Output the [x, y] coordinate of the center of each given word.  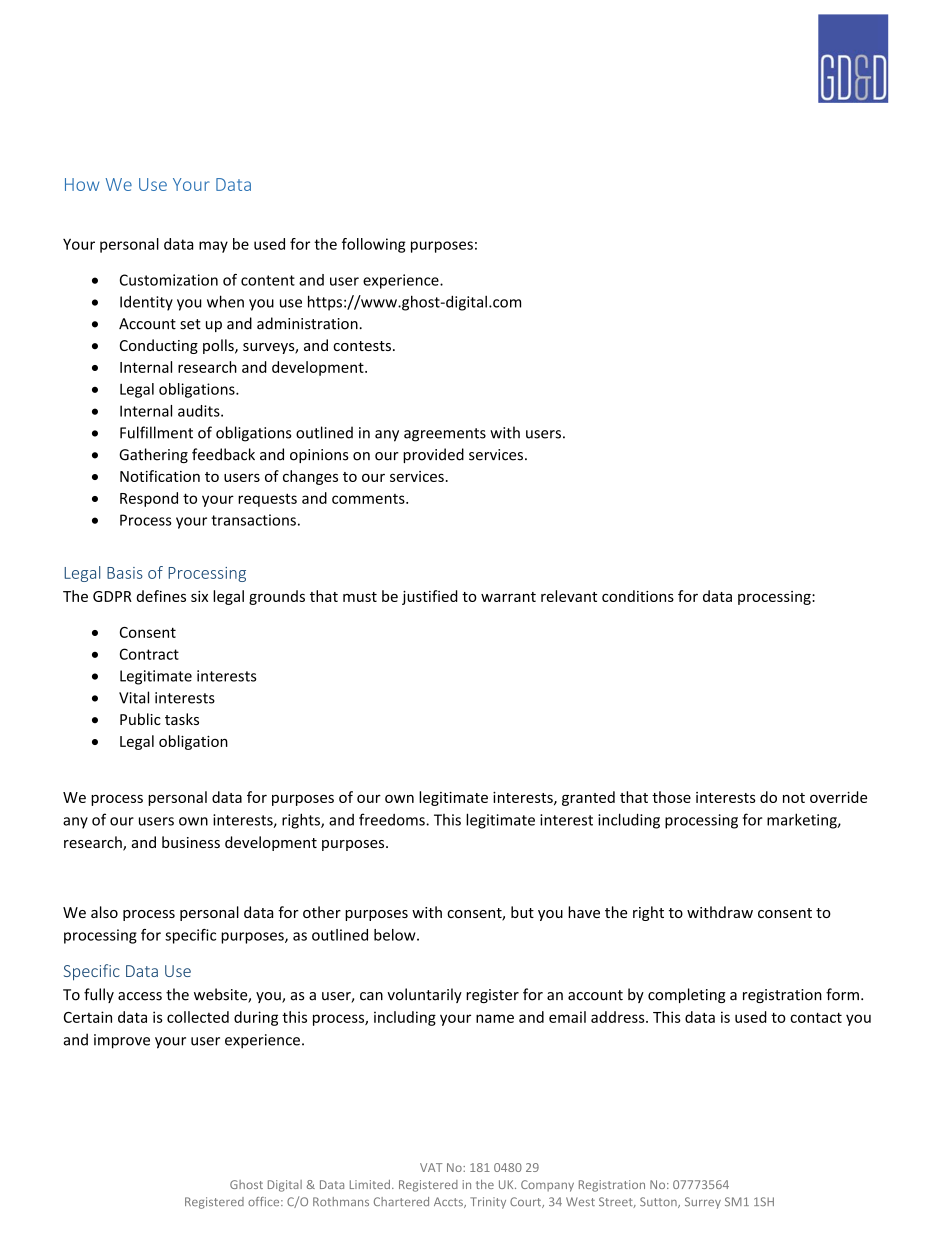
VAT [431, 1167]
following [374, 245]
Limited [370, 1184]
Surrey [703, 1203]
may [213, 247]
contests [362, 346]
